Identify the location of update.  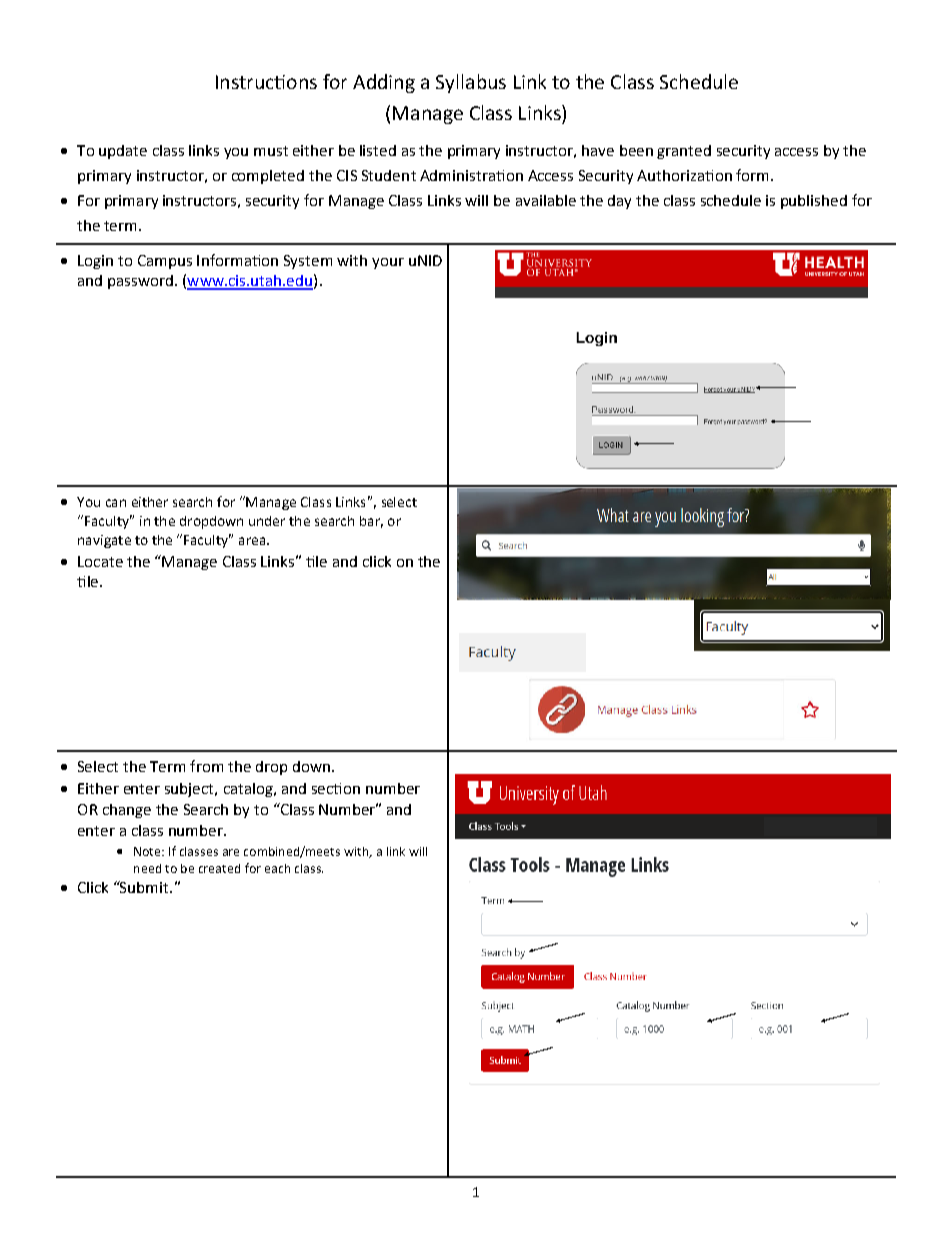
(123, 152).
